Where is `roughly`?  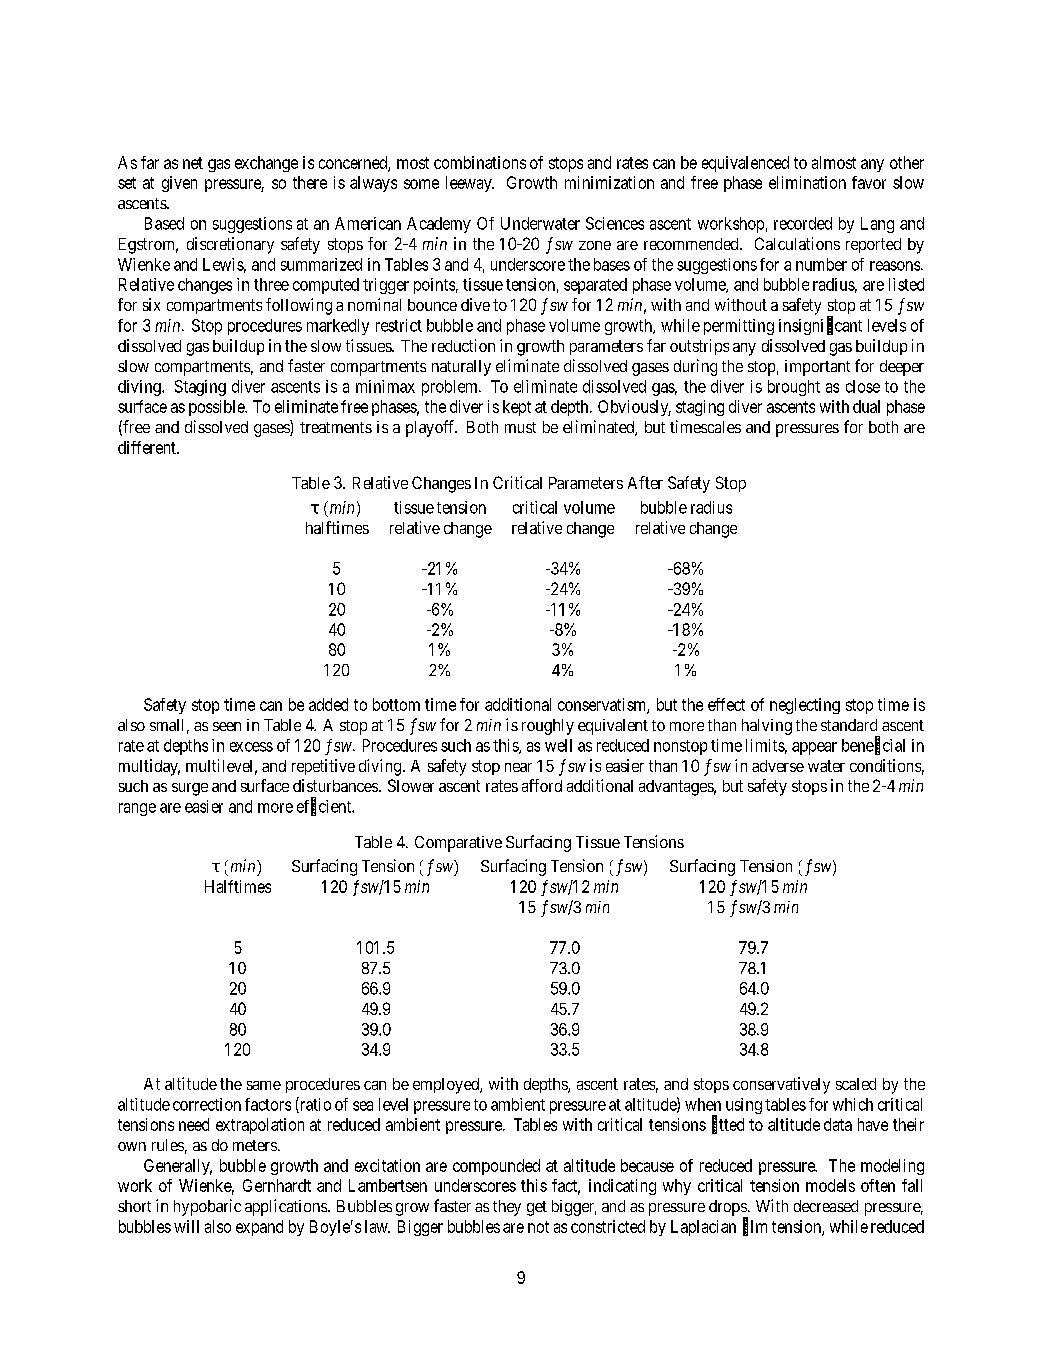
roughly is located at coordinates (548, 727).
